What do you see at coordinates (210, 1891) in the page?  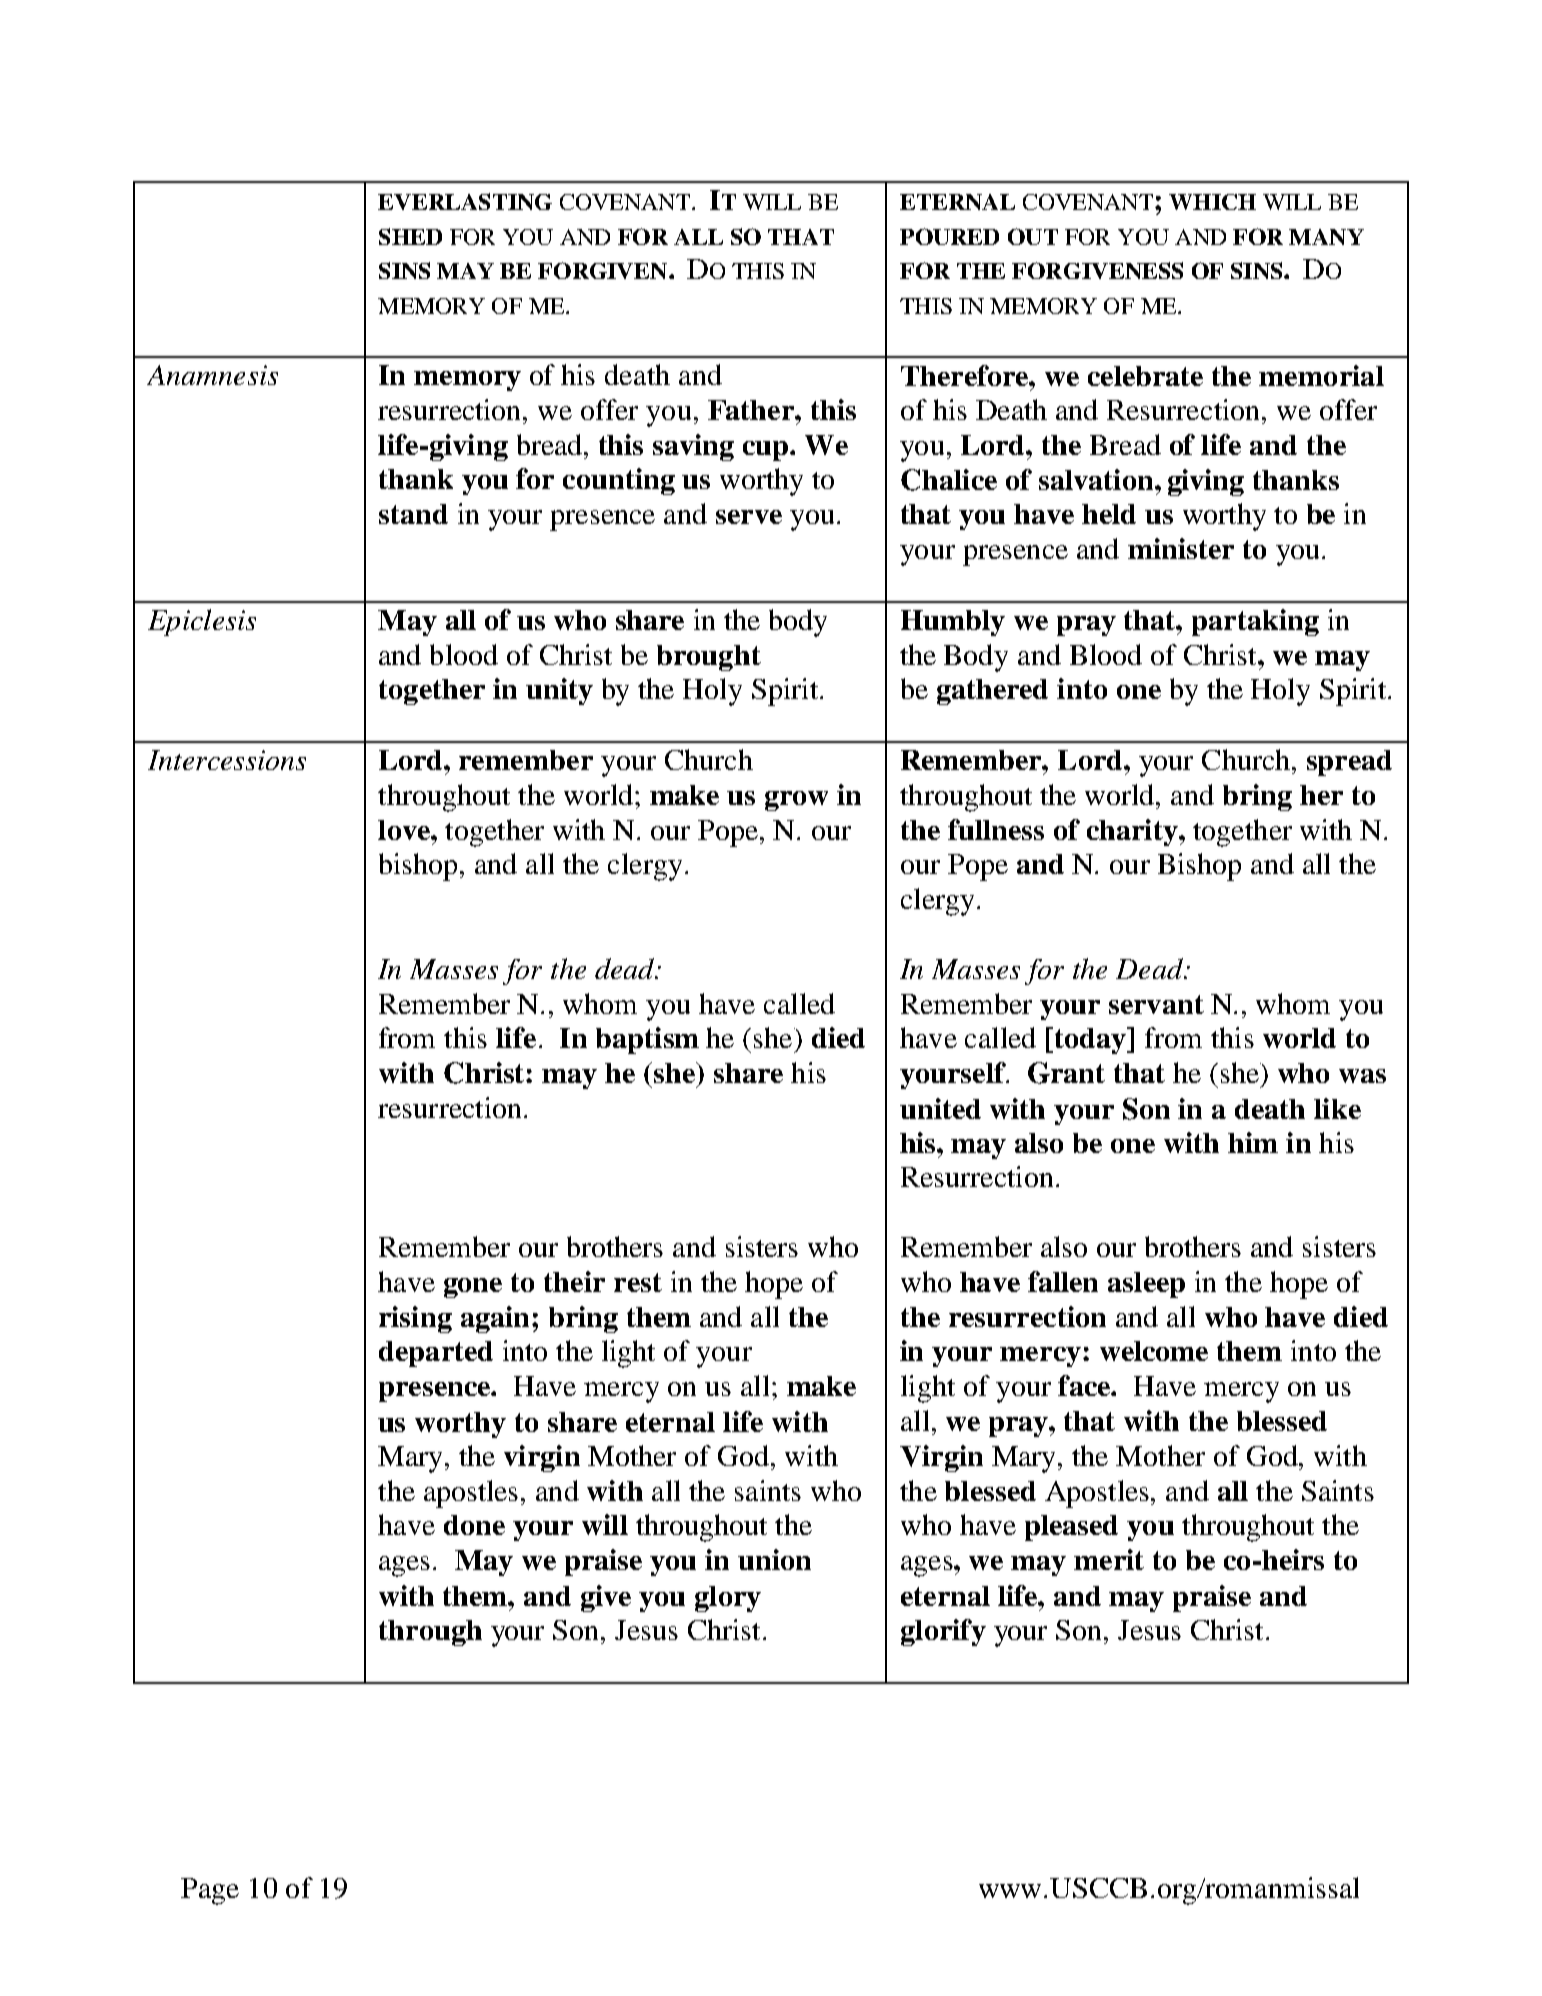 I see `Page` at bounding box center [210, 1891].
